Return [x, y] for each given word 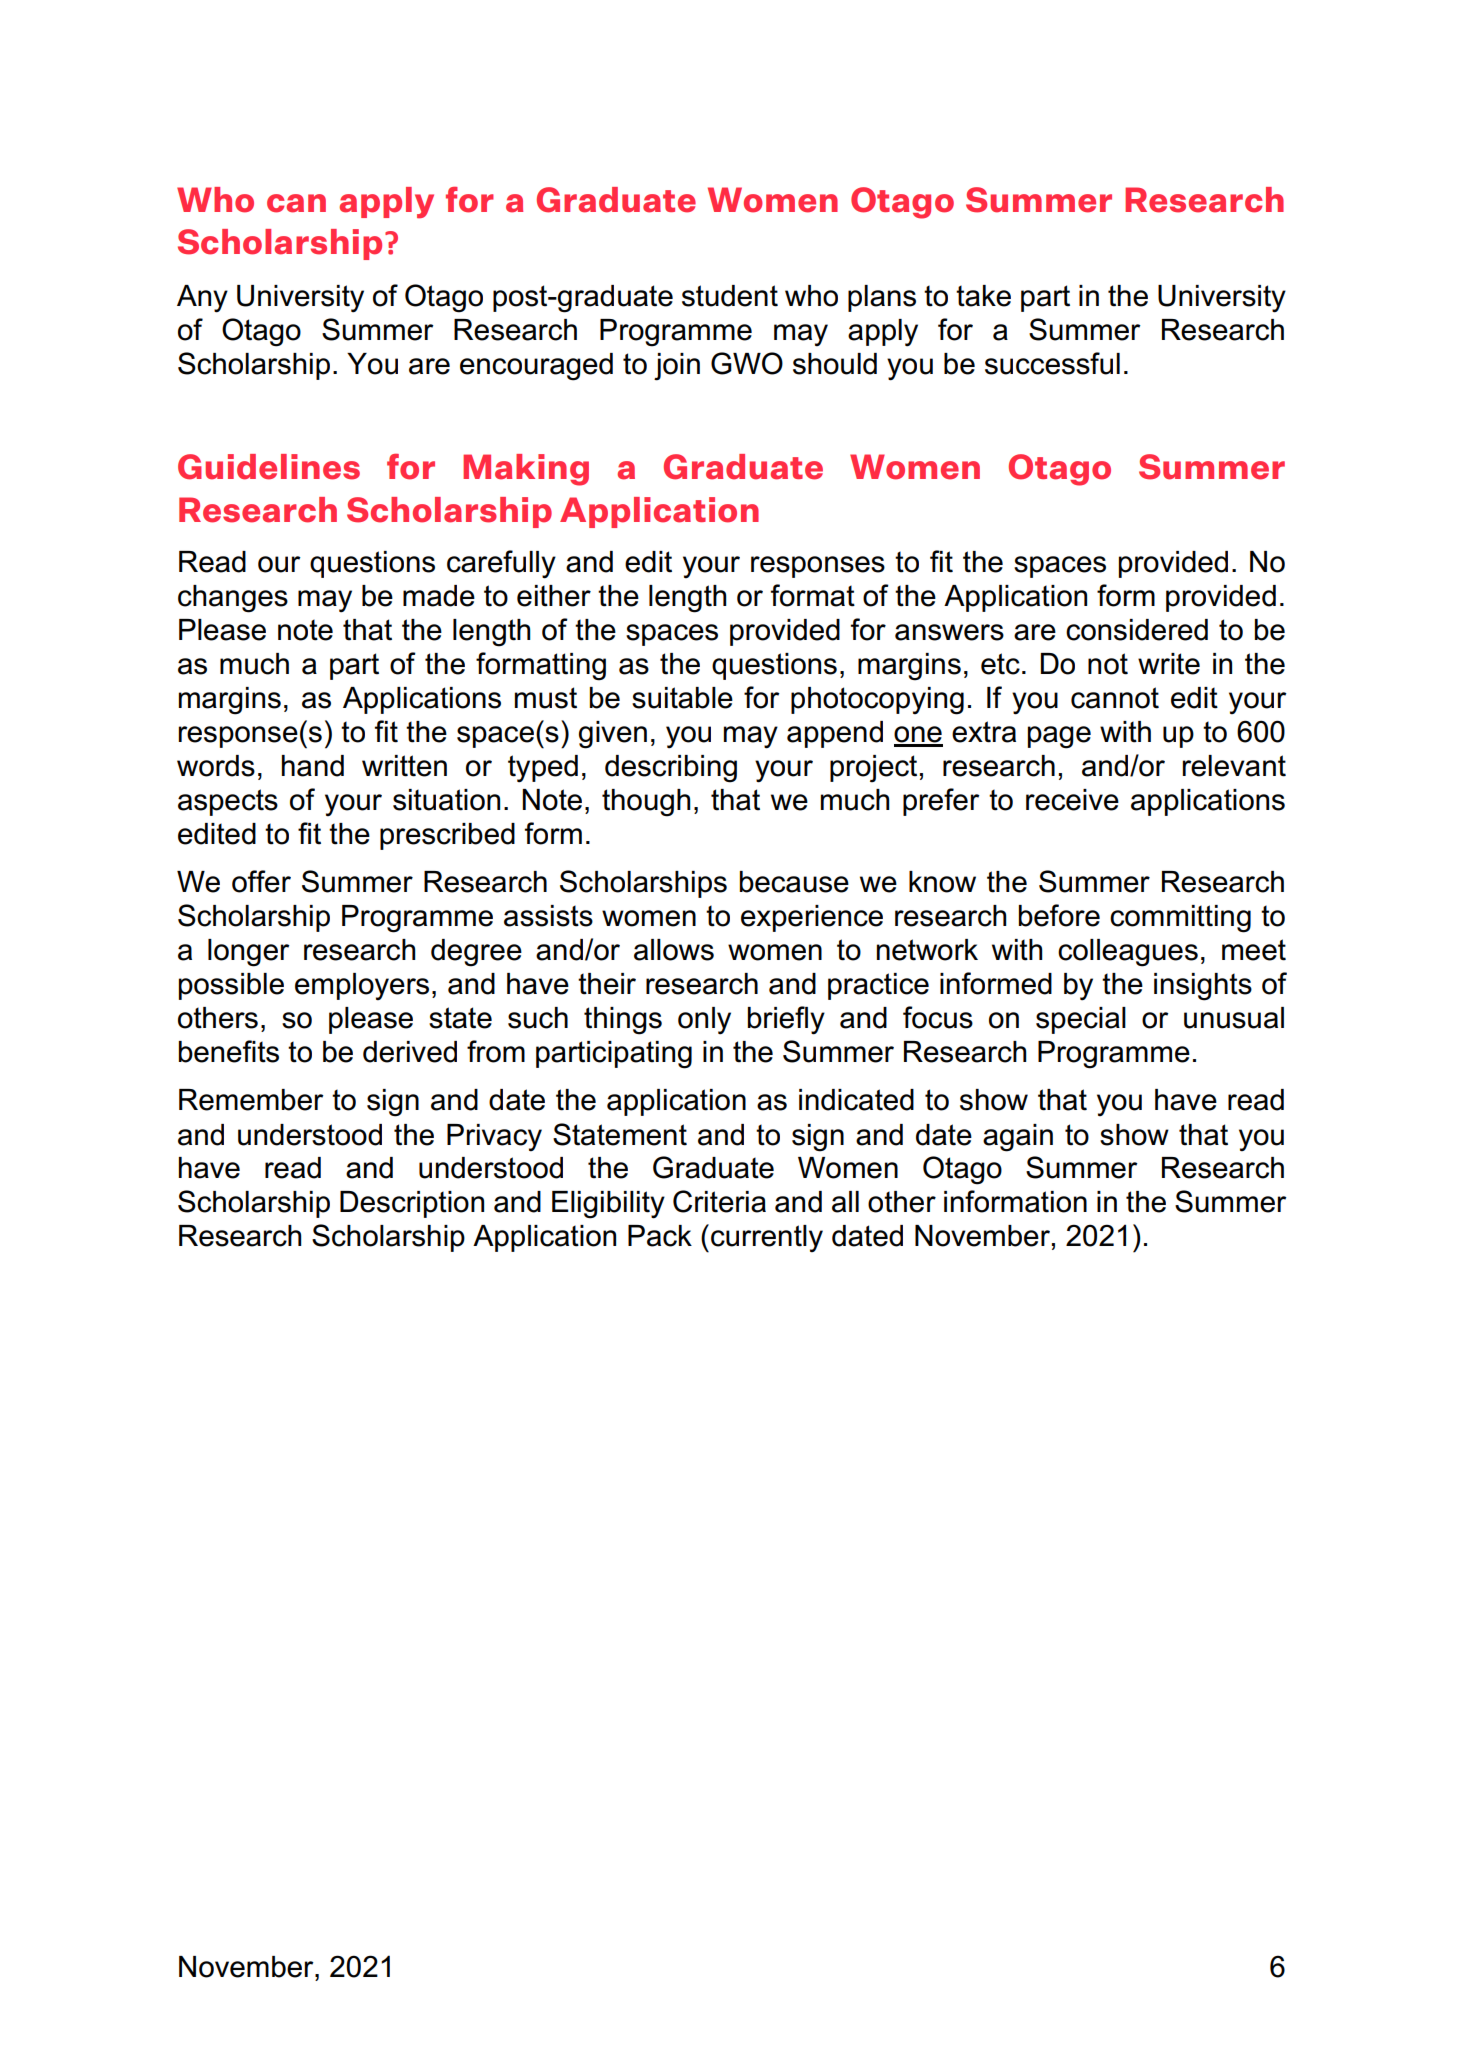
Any [202, 299]
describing [671, 769]
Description [412, 1204]
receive [1072, 800]
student [730, 296]
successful [1052, 363]
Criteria [719, 1201]
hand [313, 766]
